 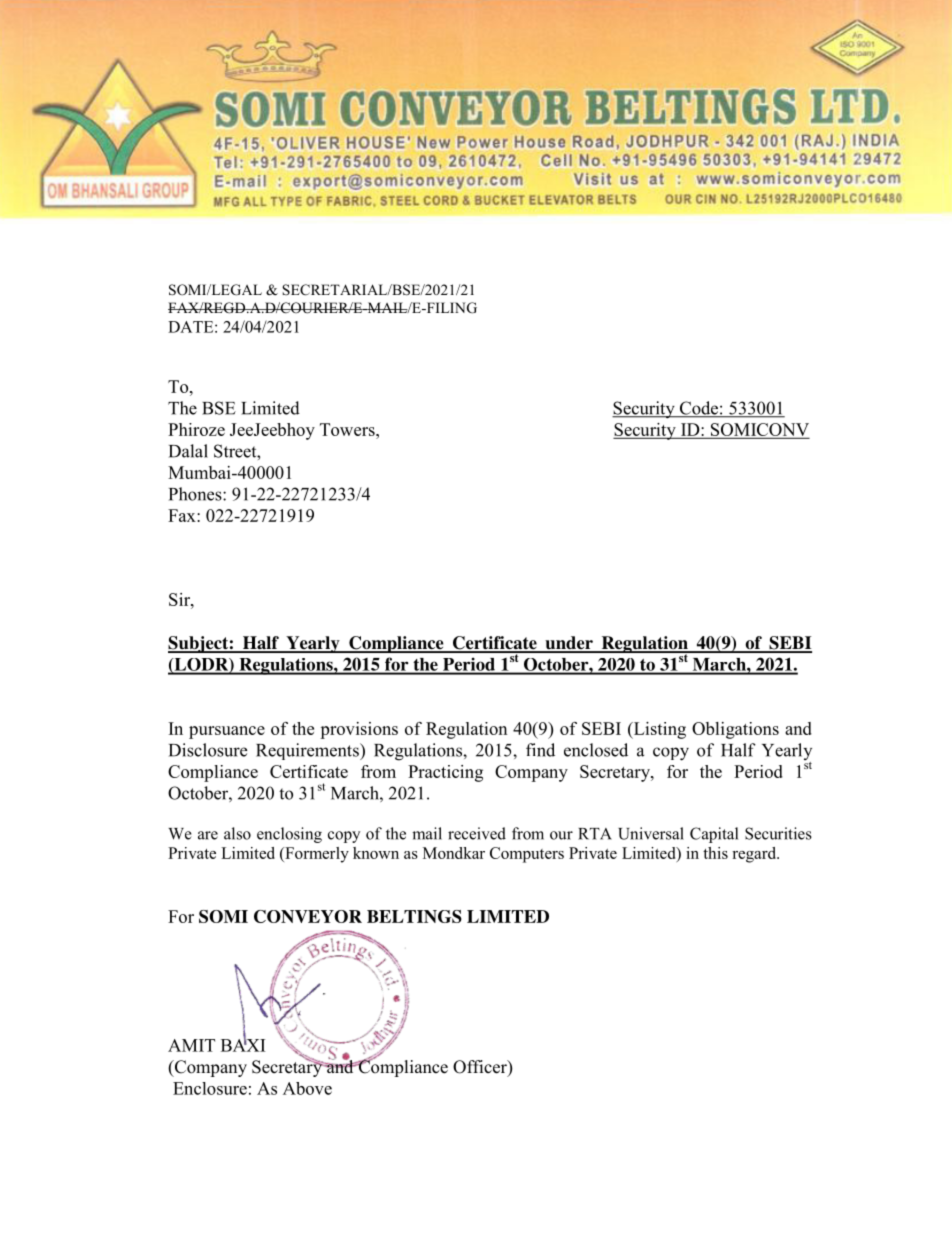 I want to click on Officer, so click(x=481, y=1068).
